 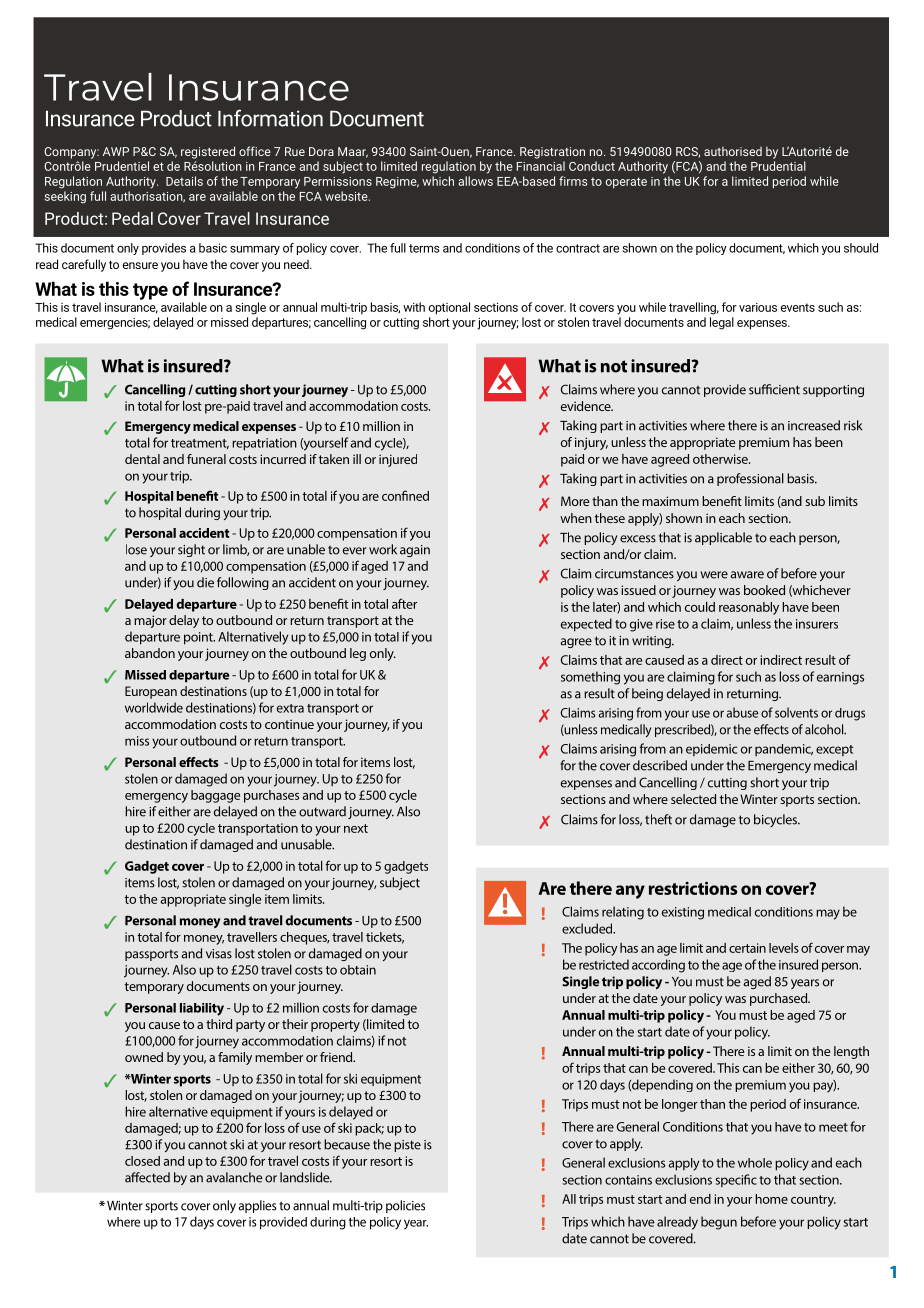 I want to click on policies, so click(x=405, y=1206).
